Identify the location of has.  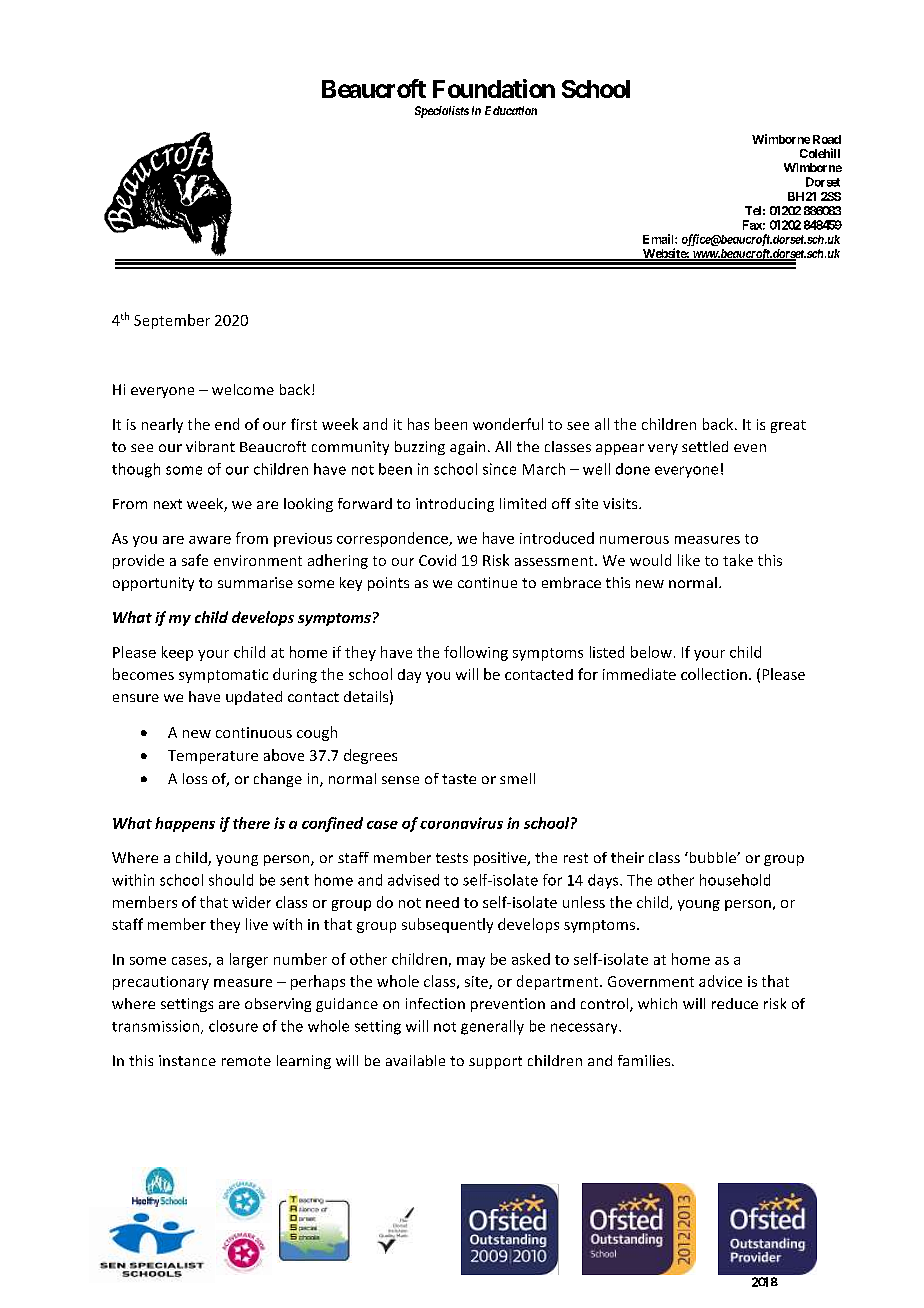
(418, 424).
